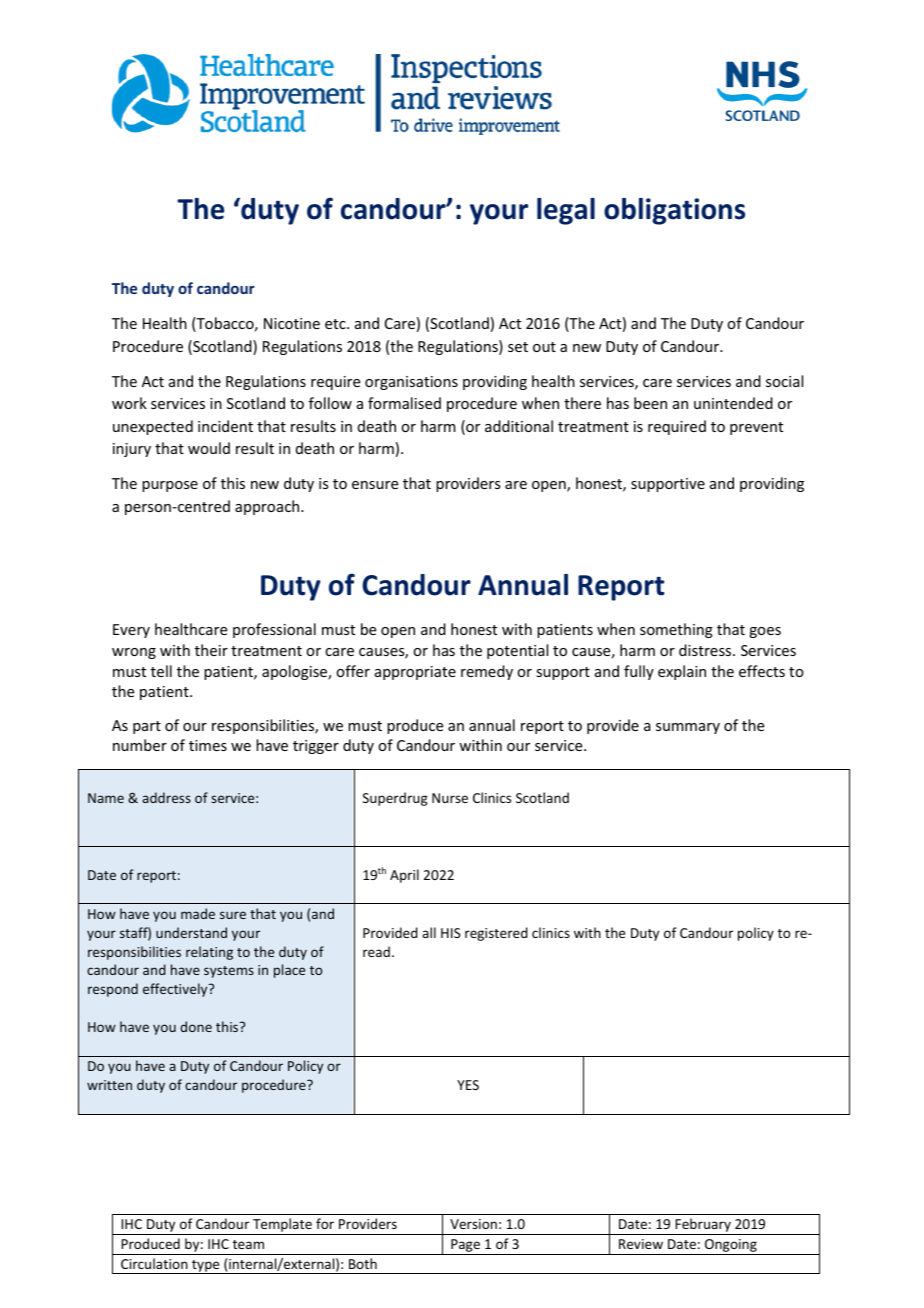 The height and width of the image is (1308, 924). What do you see at coordinates (176, 990) in the image?
I see `effectively` at bounding box center [176, 990].
